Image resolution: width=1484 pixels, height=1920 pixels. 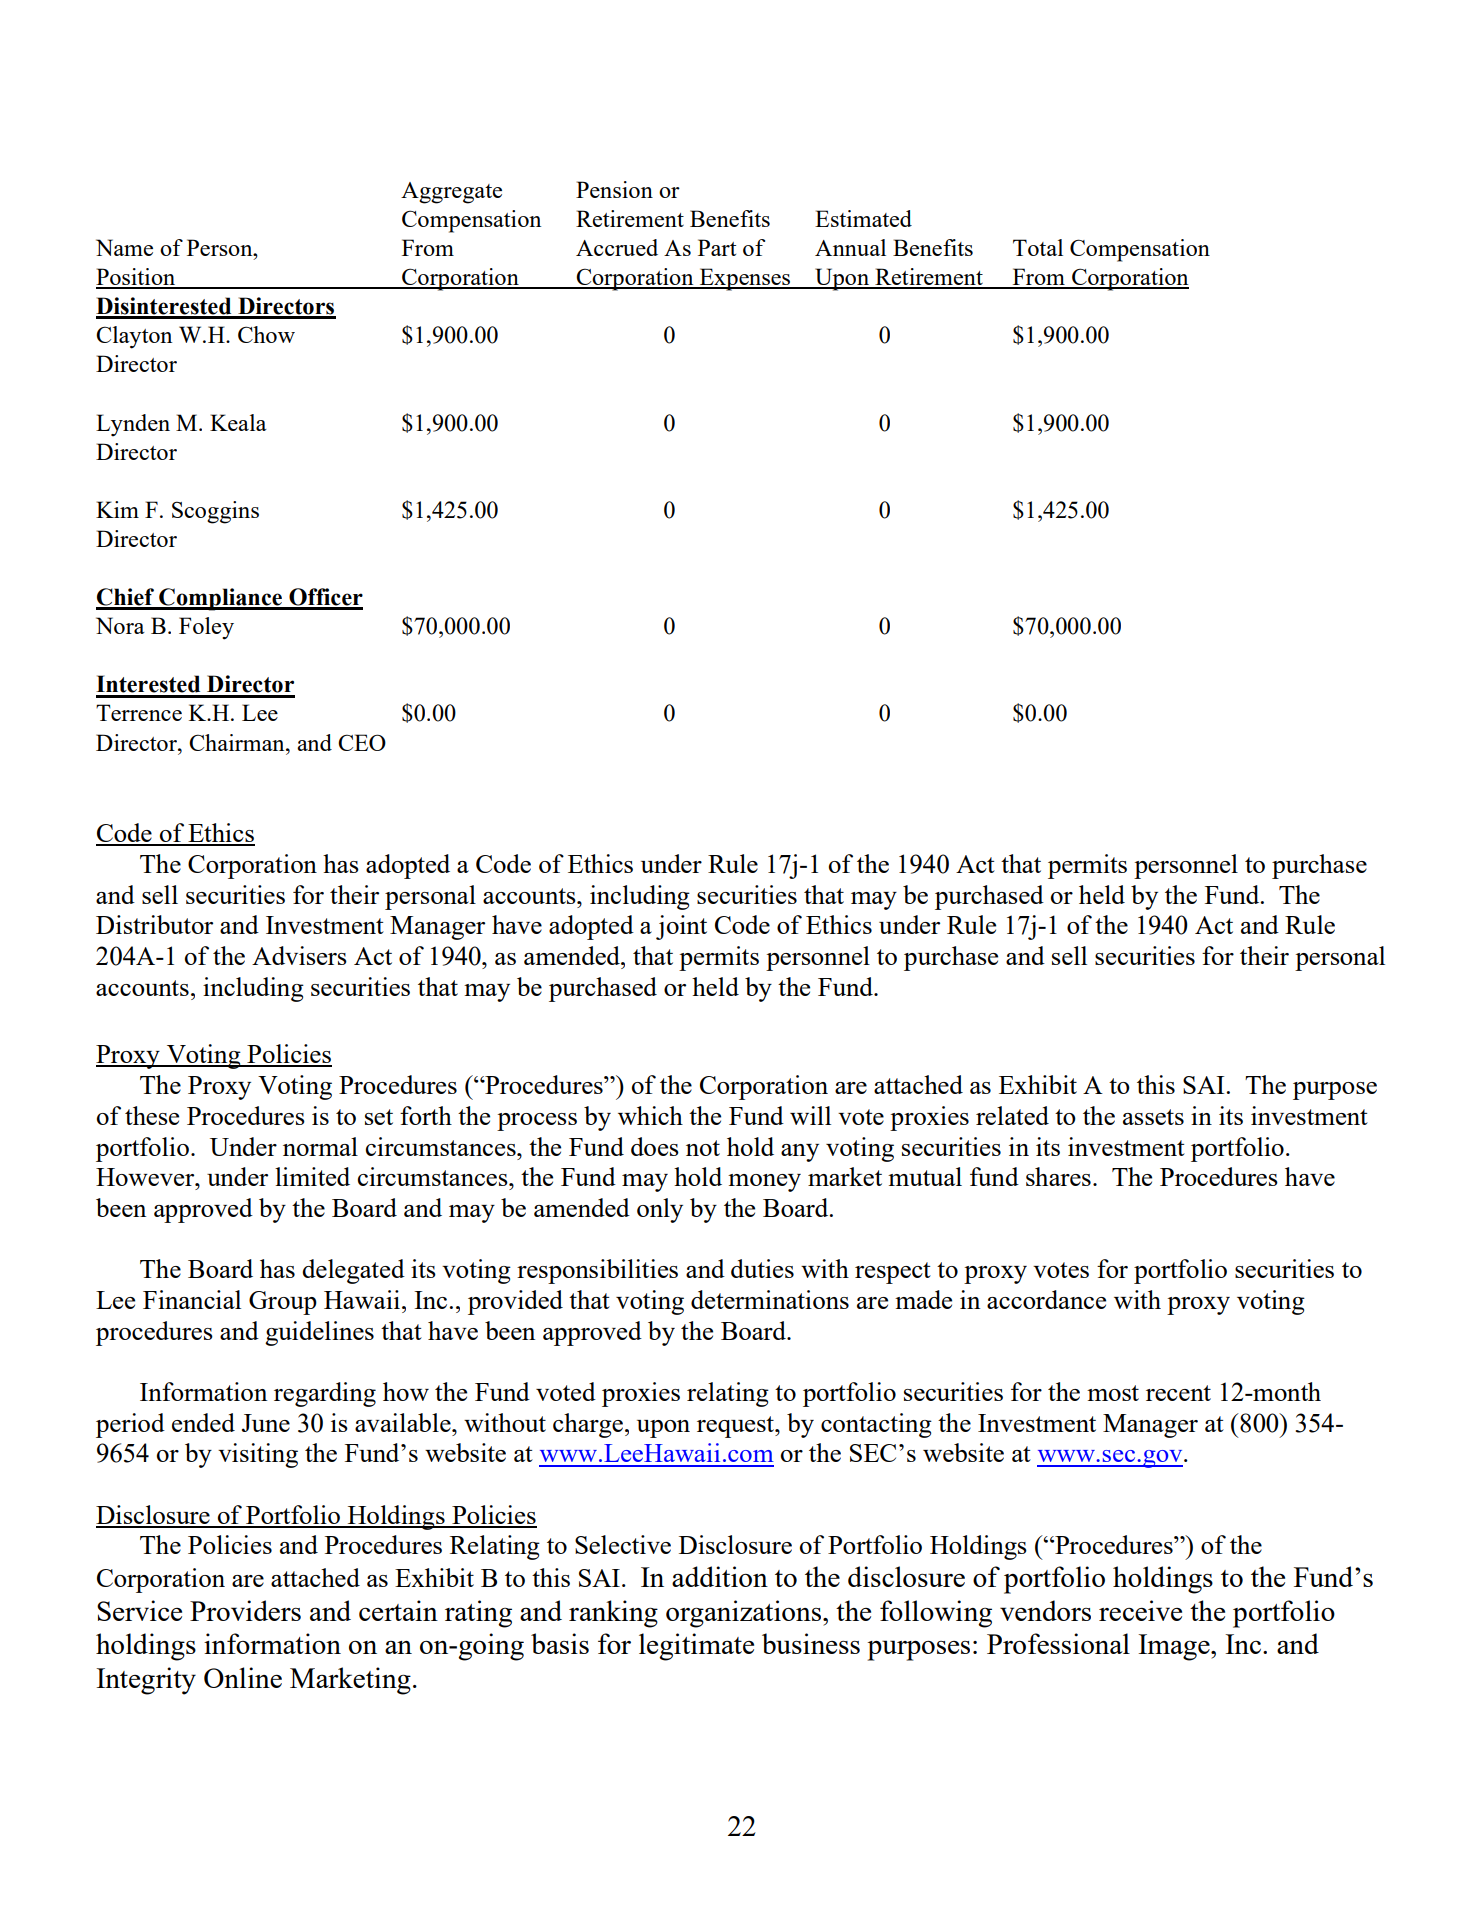 I want to click on Advisers, so click(x=299, y=955).
